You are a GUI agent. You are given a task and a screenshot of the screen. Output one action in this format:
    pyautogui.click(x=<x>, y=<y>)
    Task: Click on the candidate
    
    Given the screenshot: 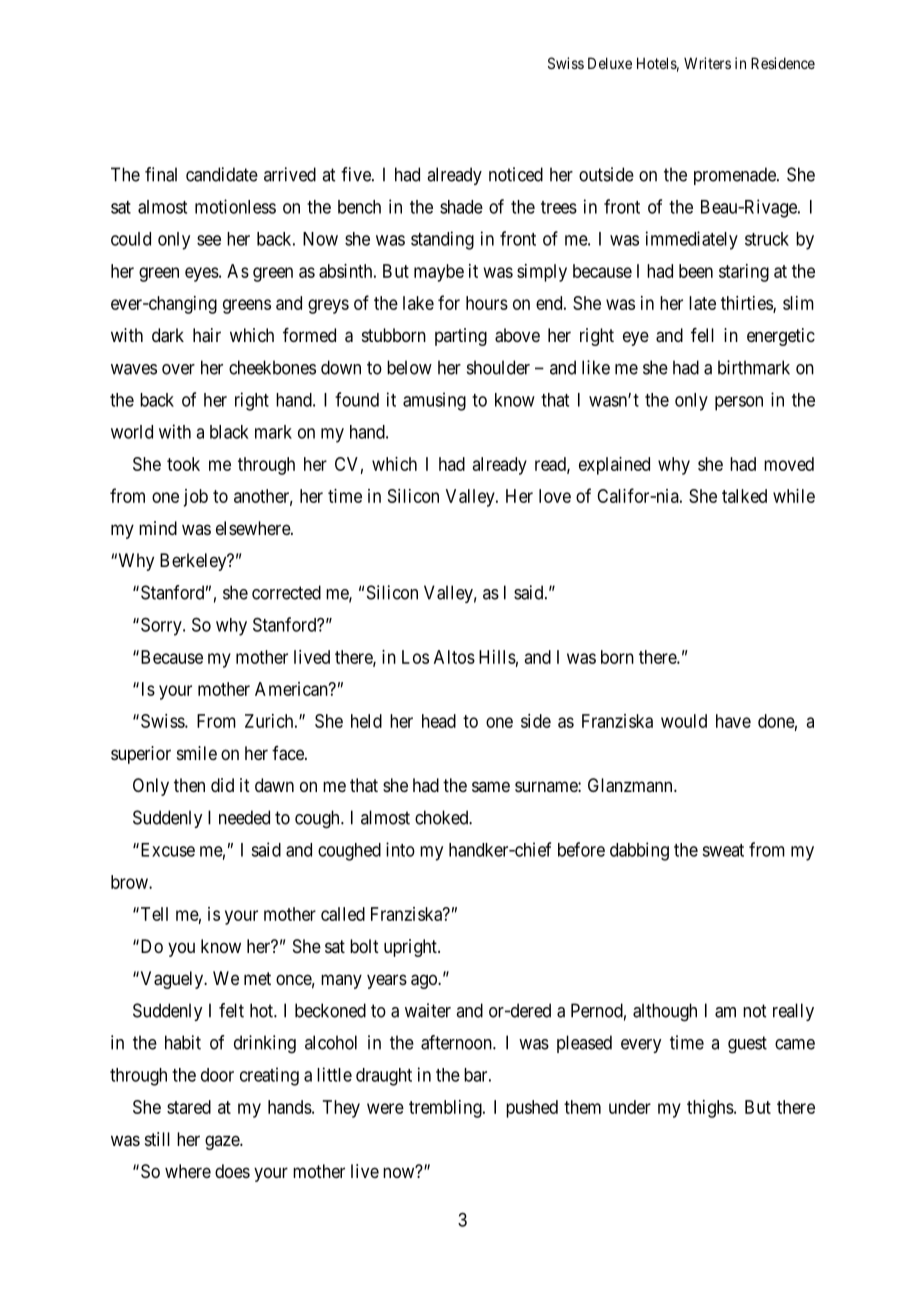 What is the action you would take?
    pyautogui.click(x=222, y=174)
